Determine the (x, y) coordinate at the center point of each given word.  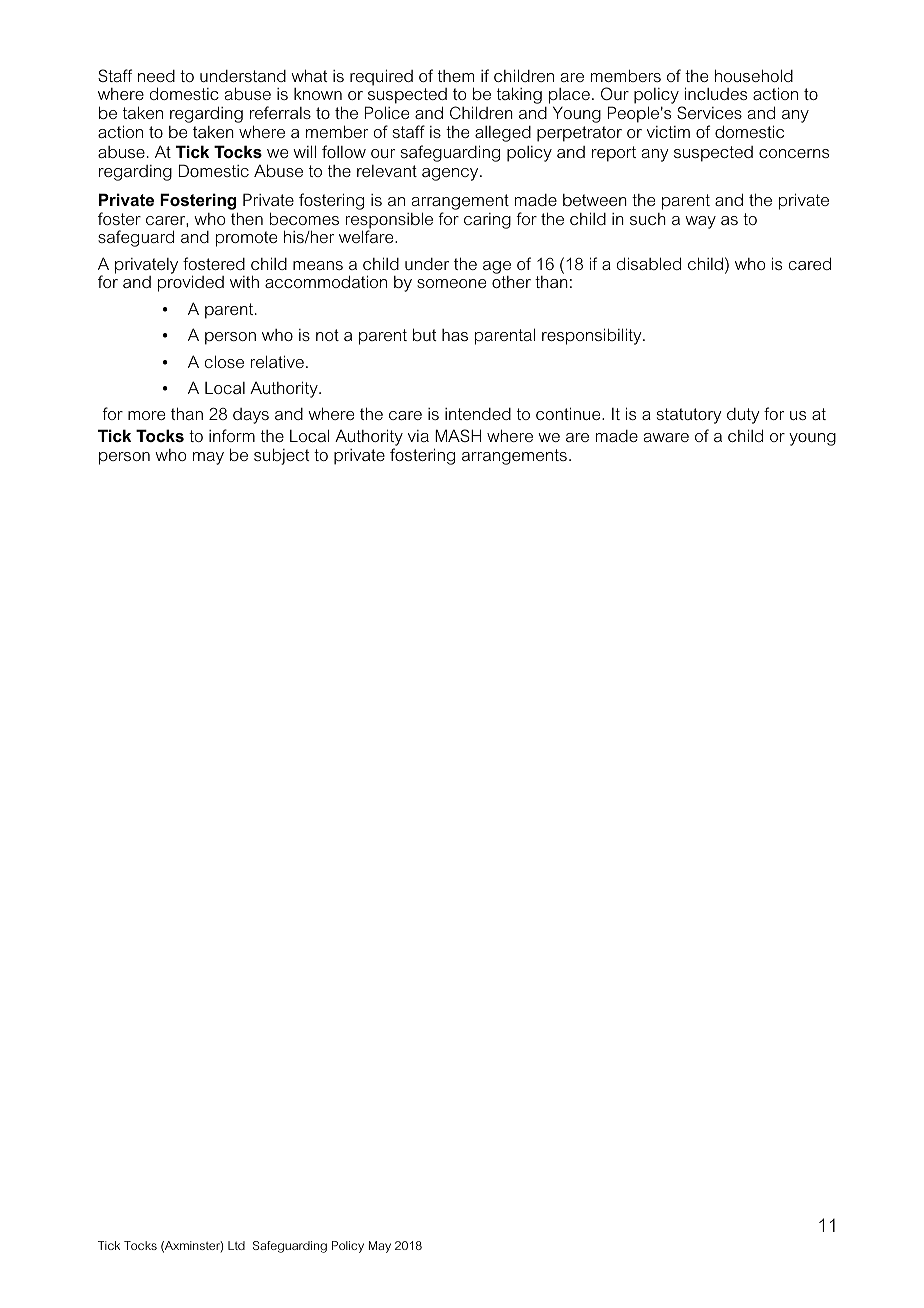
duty (743, 416)
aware (666, 437)
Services (709, 112)
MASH (458, 435)
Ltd (236, 1245)
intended (478, 414)
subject (282, 456)
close (224, 361)
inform (232, 435)
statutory (689, 416)
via (418, 436)
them (456, 76)
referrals (280, 112)
